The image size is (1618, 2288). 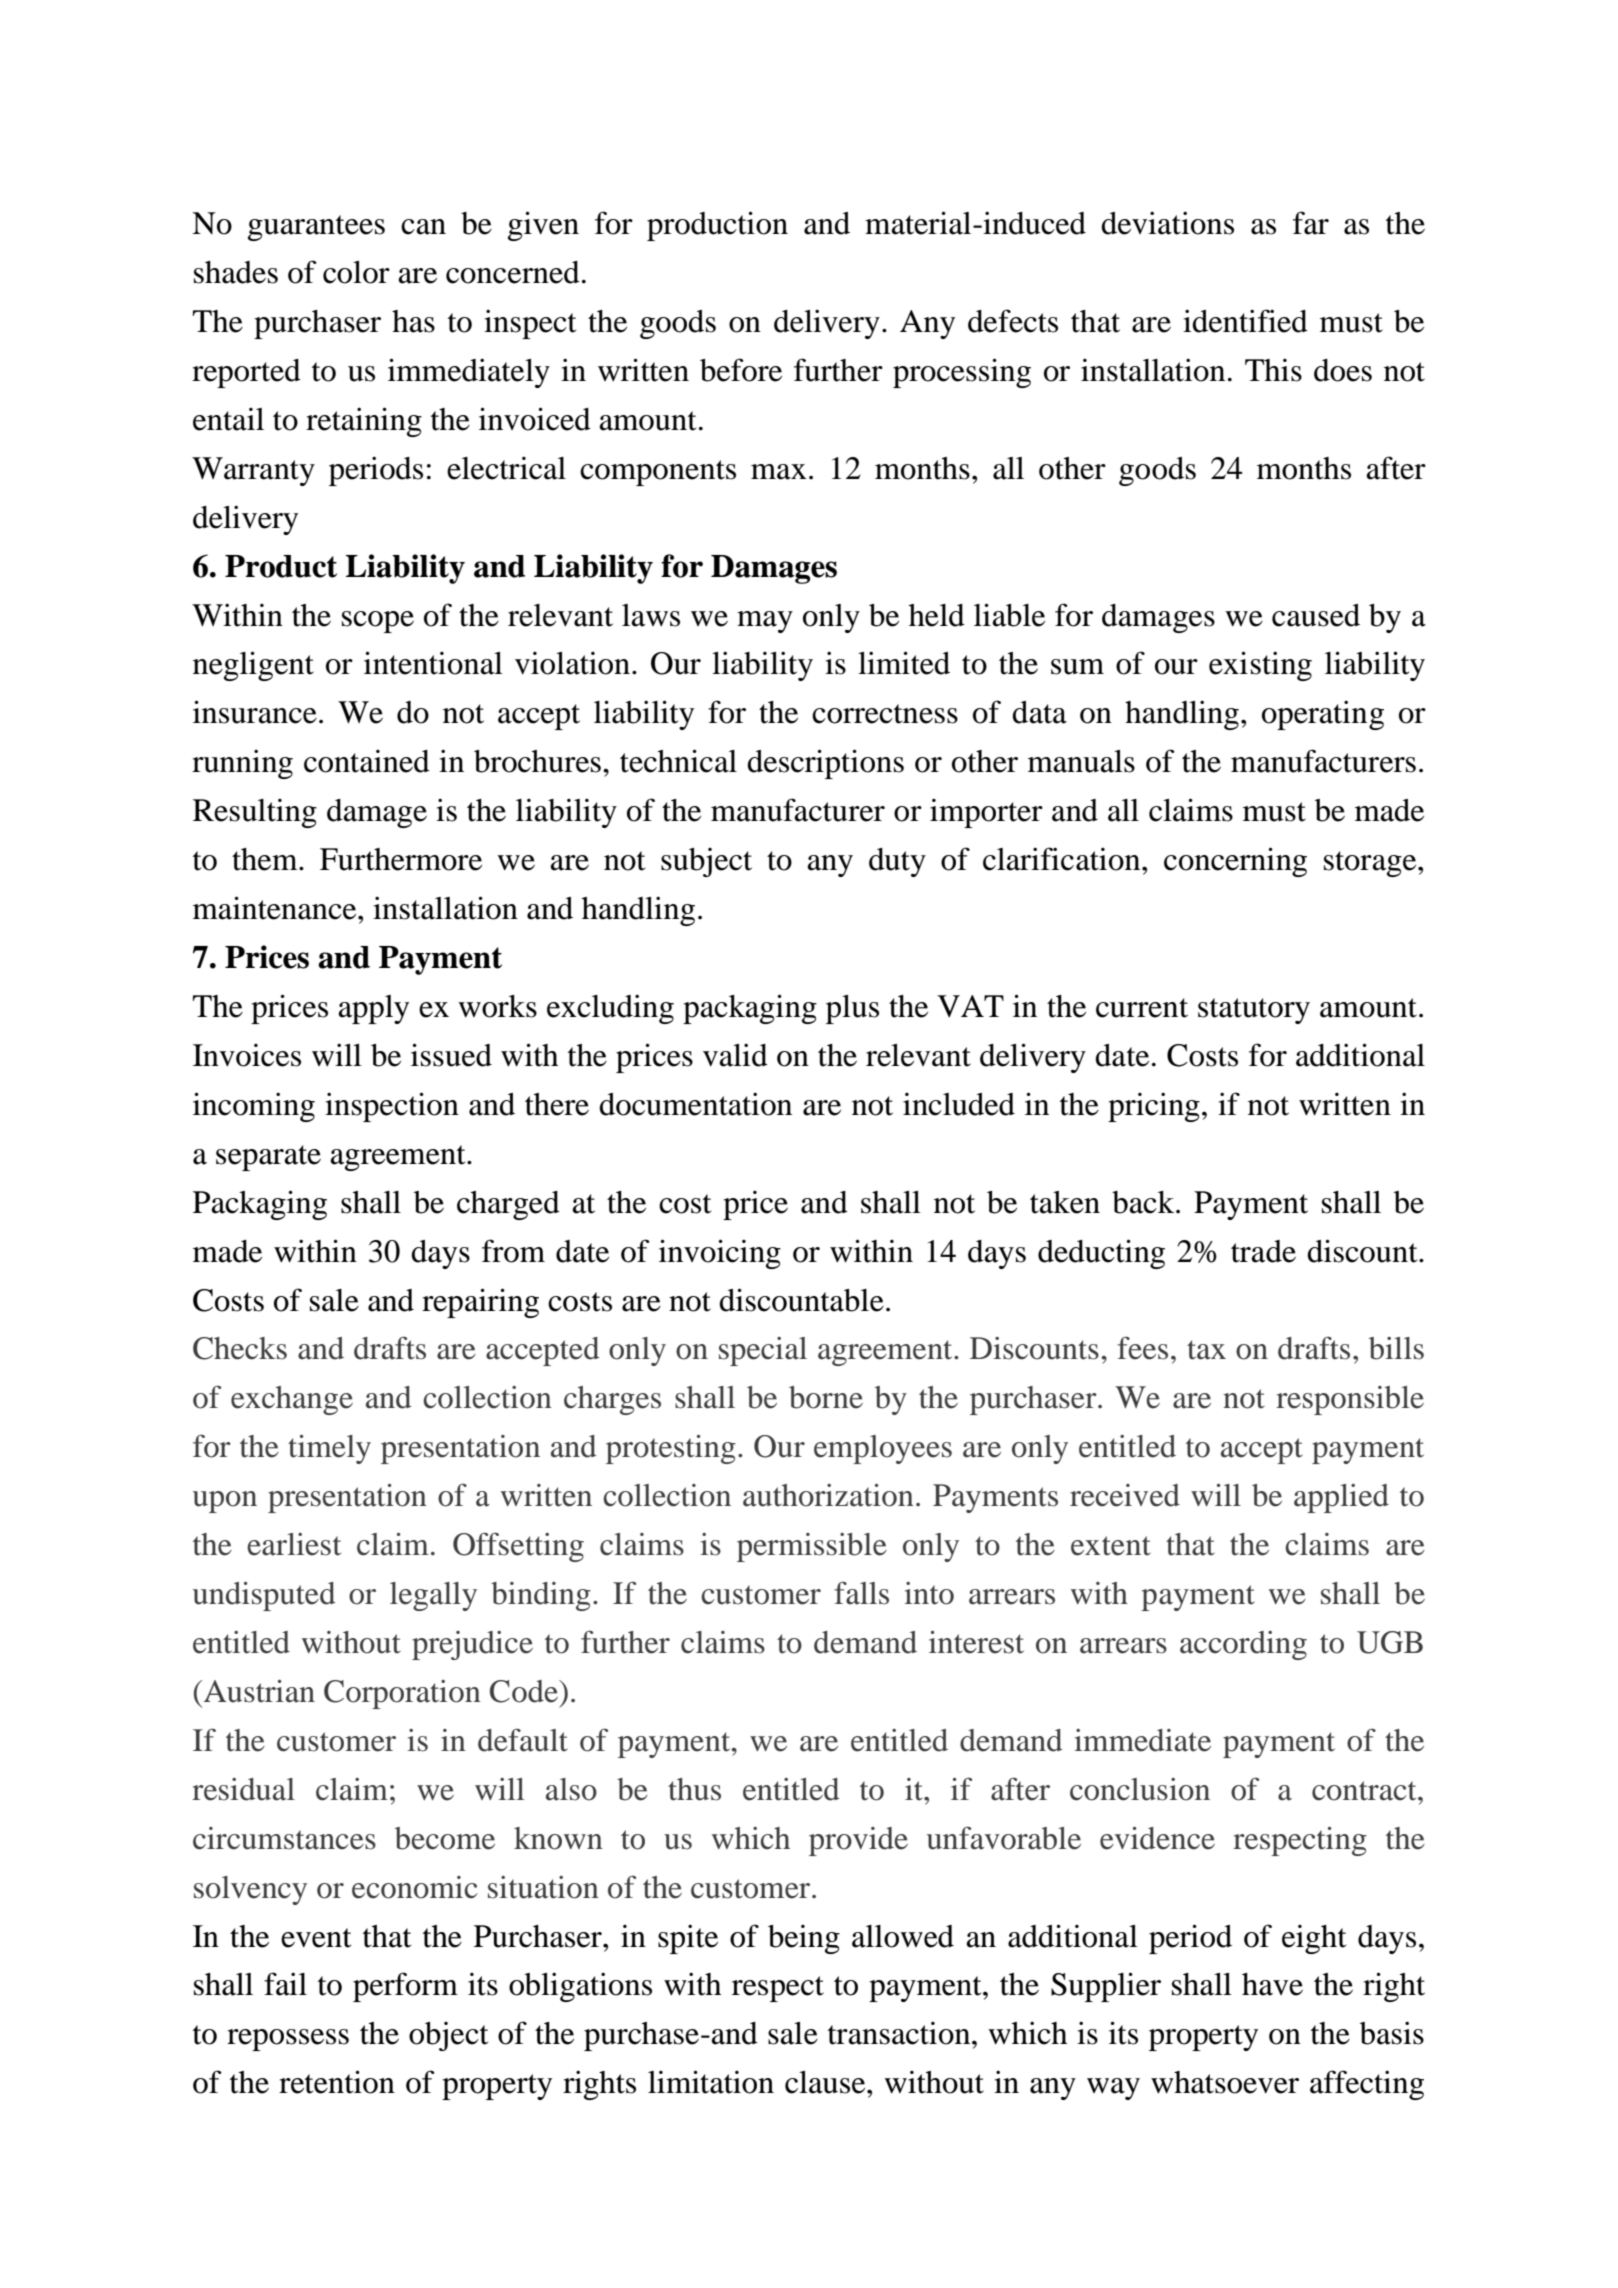 I want to click on identified, so click(x=1245, y=321).
